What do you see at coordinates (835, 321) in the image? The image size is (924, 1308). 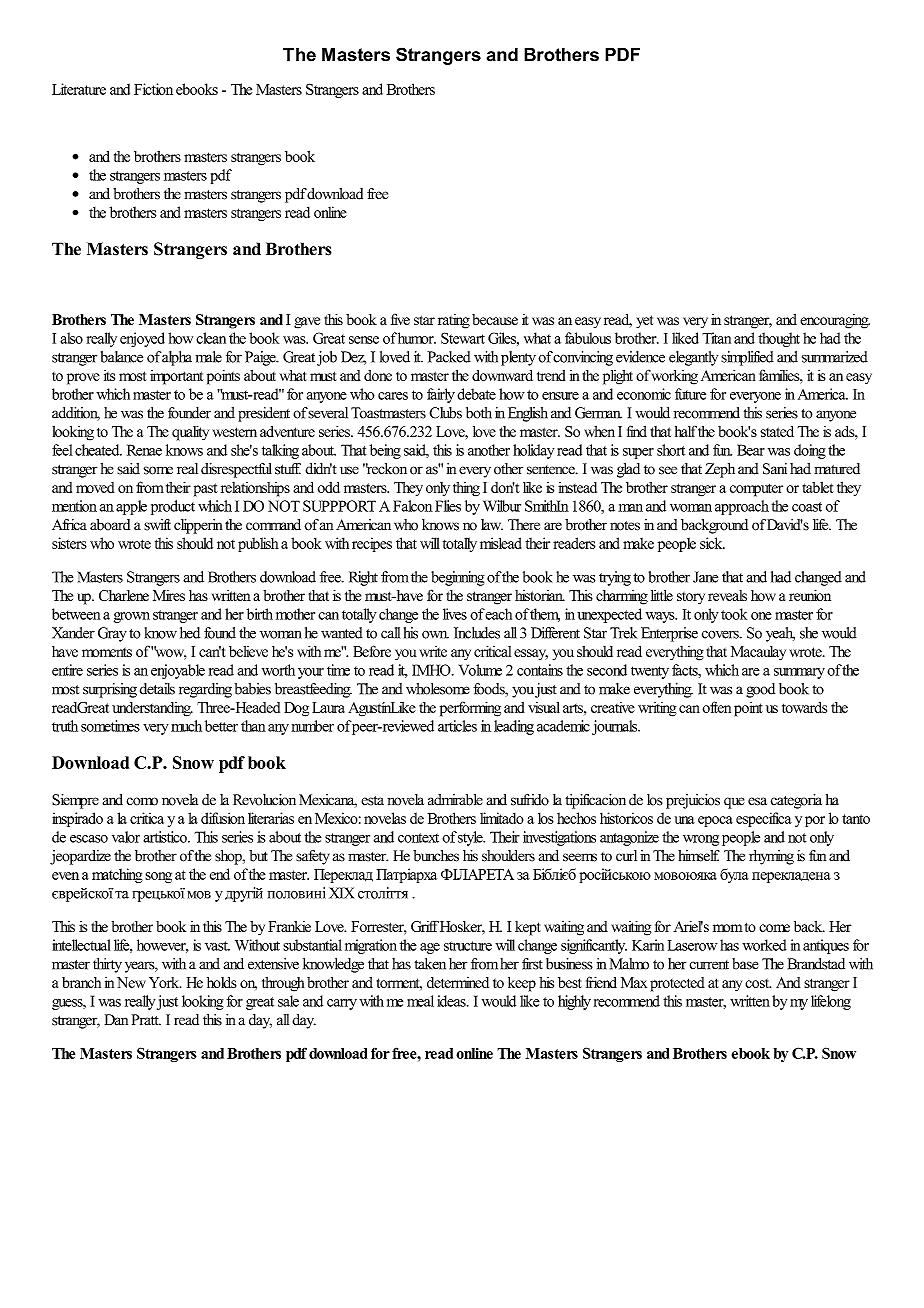 I see `encouraging` at bounding box center [835, 321].
